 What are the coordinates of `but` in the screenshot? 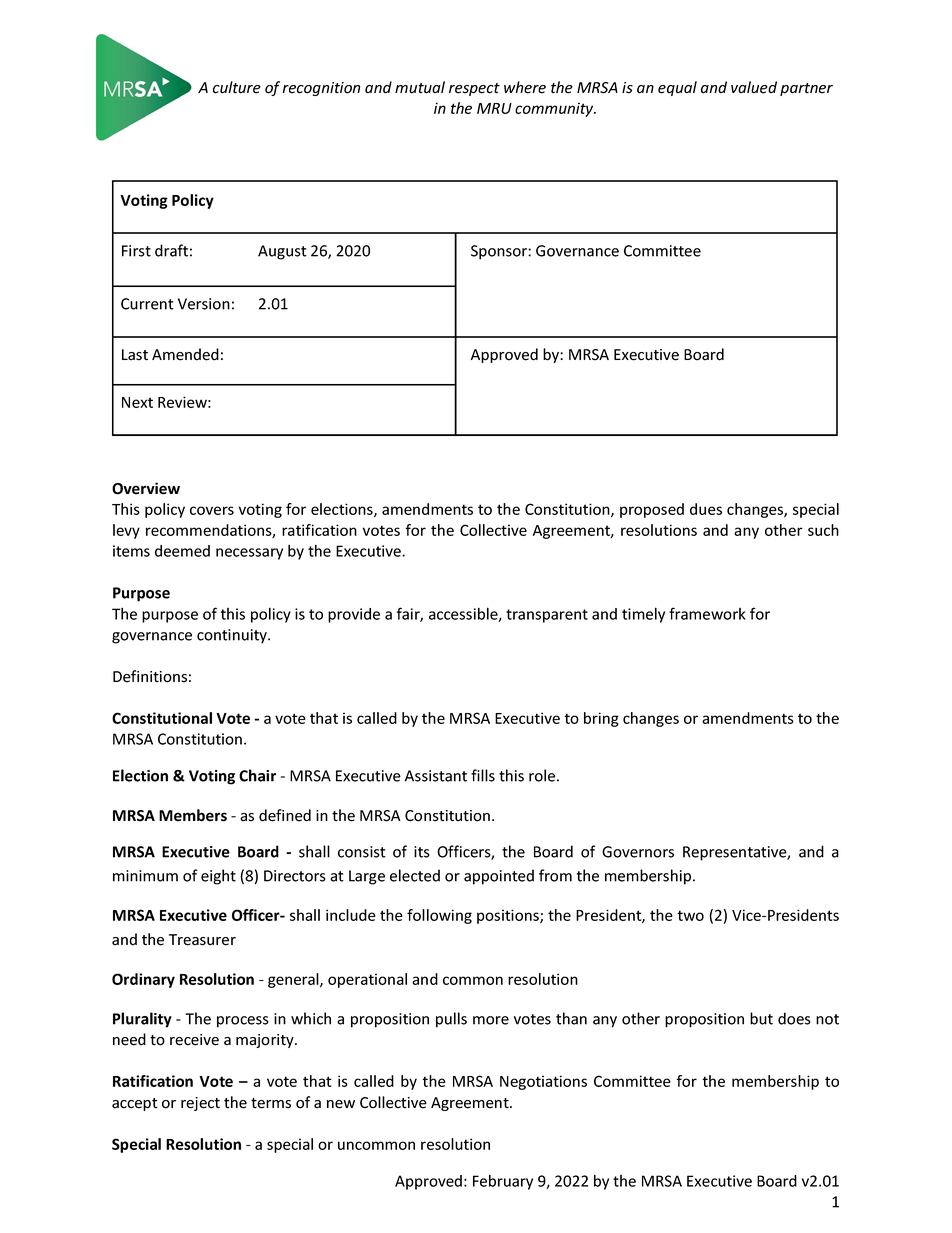 It's located at (761, 1018).
